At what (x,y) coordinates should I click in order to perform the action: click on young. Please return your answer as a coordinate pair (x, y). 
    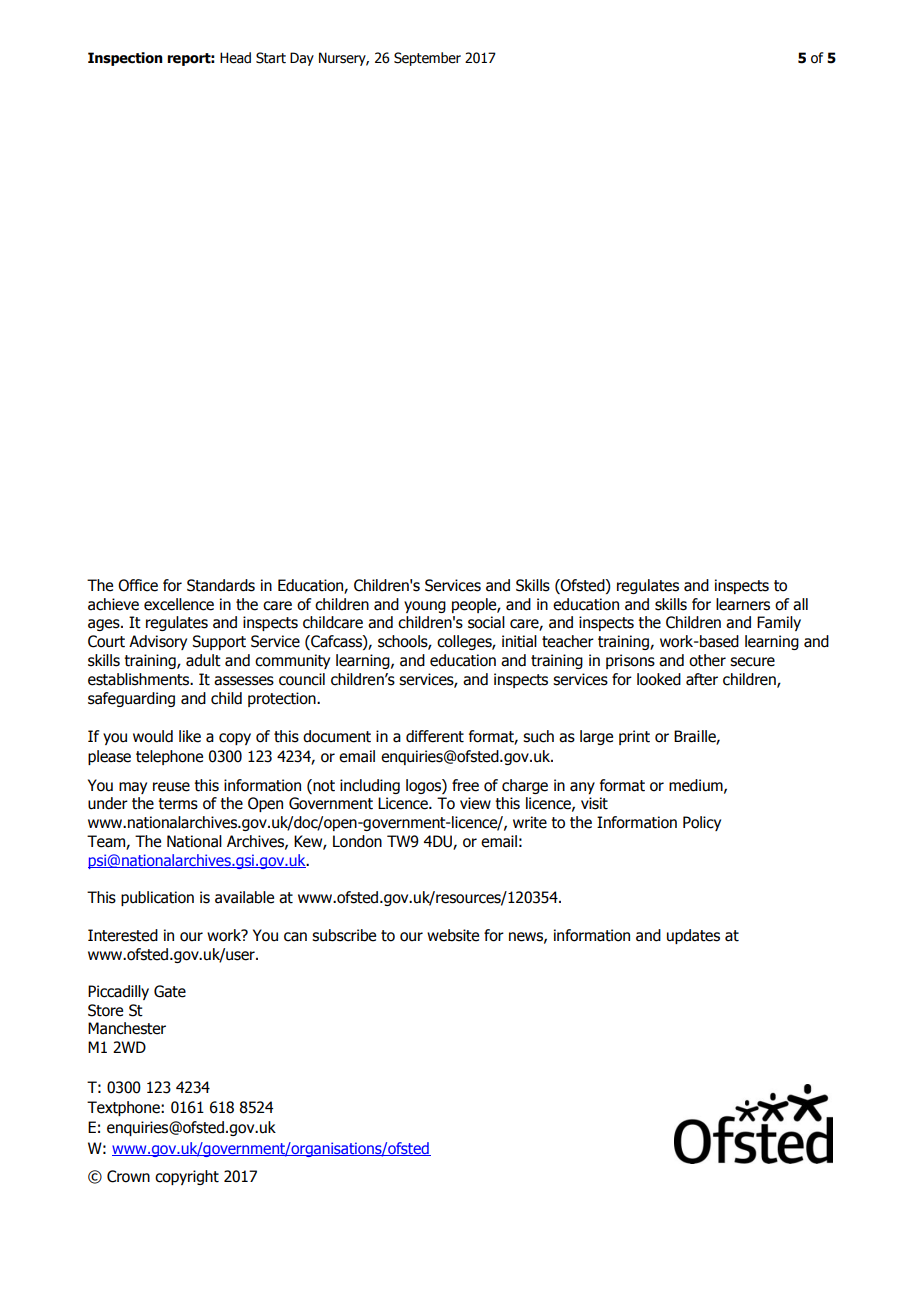
    Looking at the image, I should click on (425, 607).
